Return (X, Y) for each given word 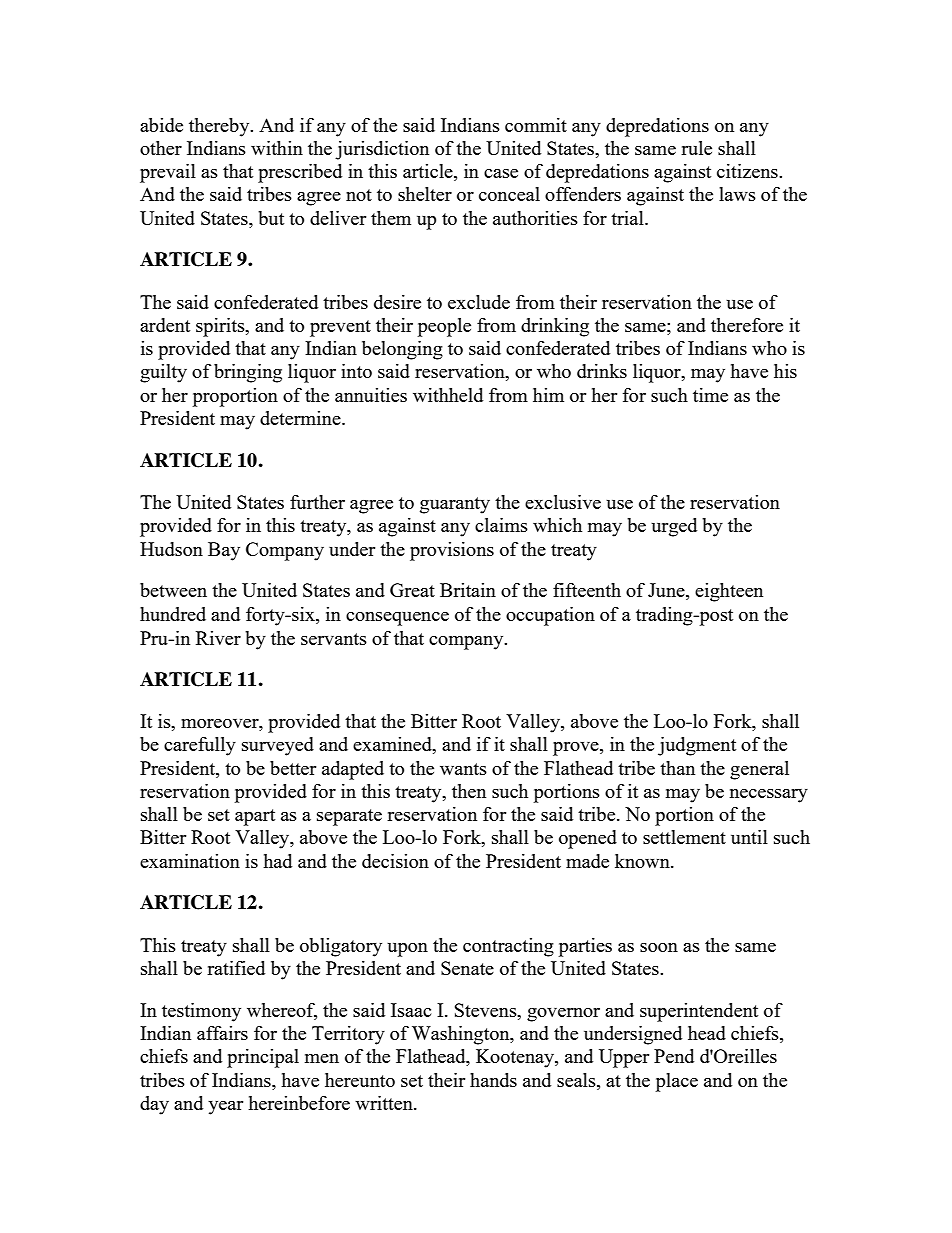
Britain (468, 590)
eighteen (729, 592)
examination (190, 861)
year (225, 1108)
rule (696, 148)
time (710, 395)
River (218, 638)
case (501, 173)
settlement (684, 837)
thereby (220, 127)
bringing (248, 373)
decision (395, 861)
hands (493, 1080)
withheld (448, 395)
